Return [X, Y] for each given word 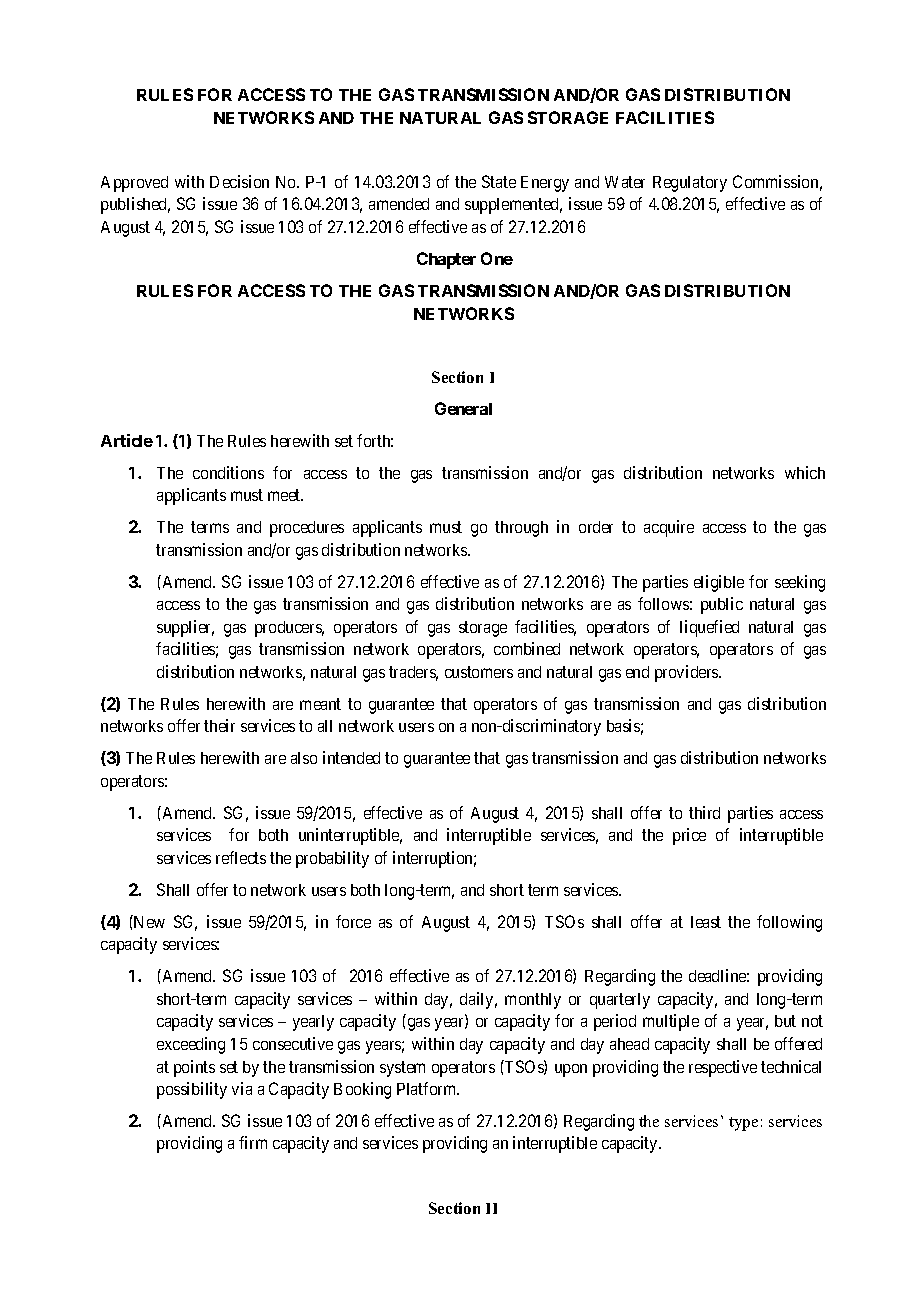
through [521, 529]
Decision [239, 181]
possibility [192, 1090]
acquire [669, 528]
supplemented [513, 206]
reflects [241, 857]
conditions [228, 472]
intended [351, 757]
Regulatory [690, 184]
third [704, 812]
